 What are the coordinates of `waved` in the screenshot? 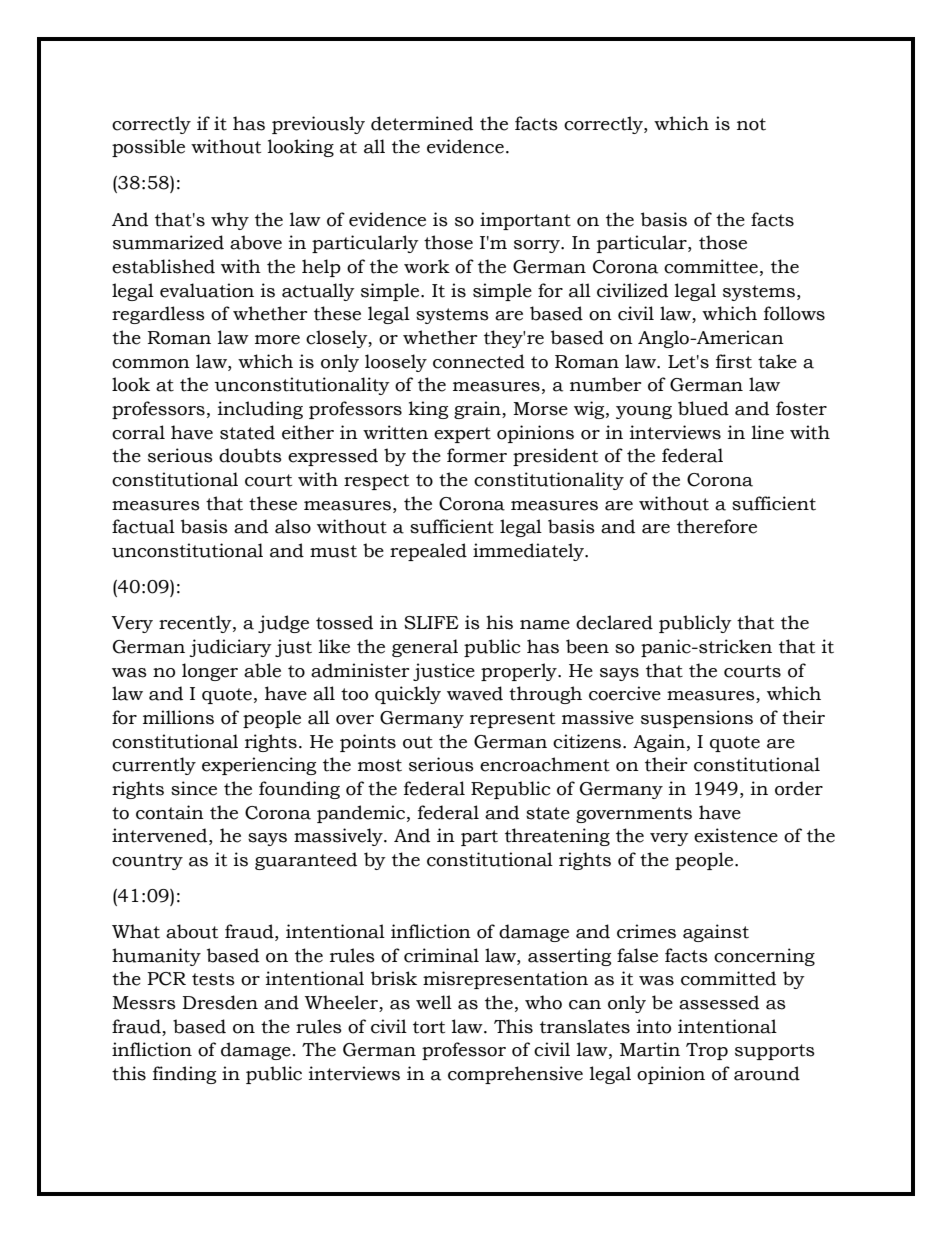 It's located at (475, 693).
